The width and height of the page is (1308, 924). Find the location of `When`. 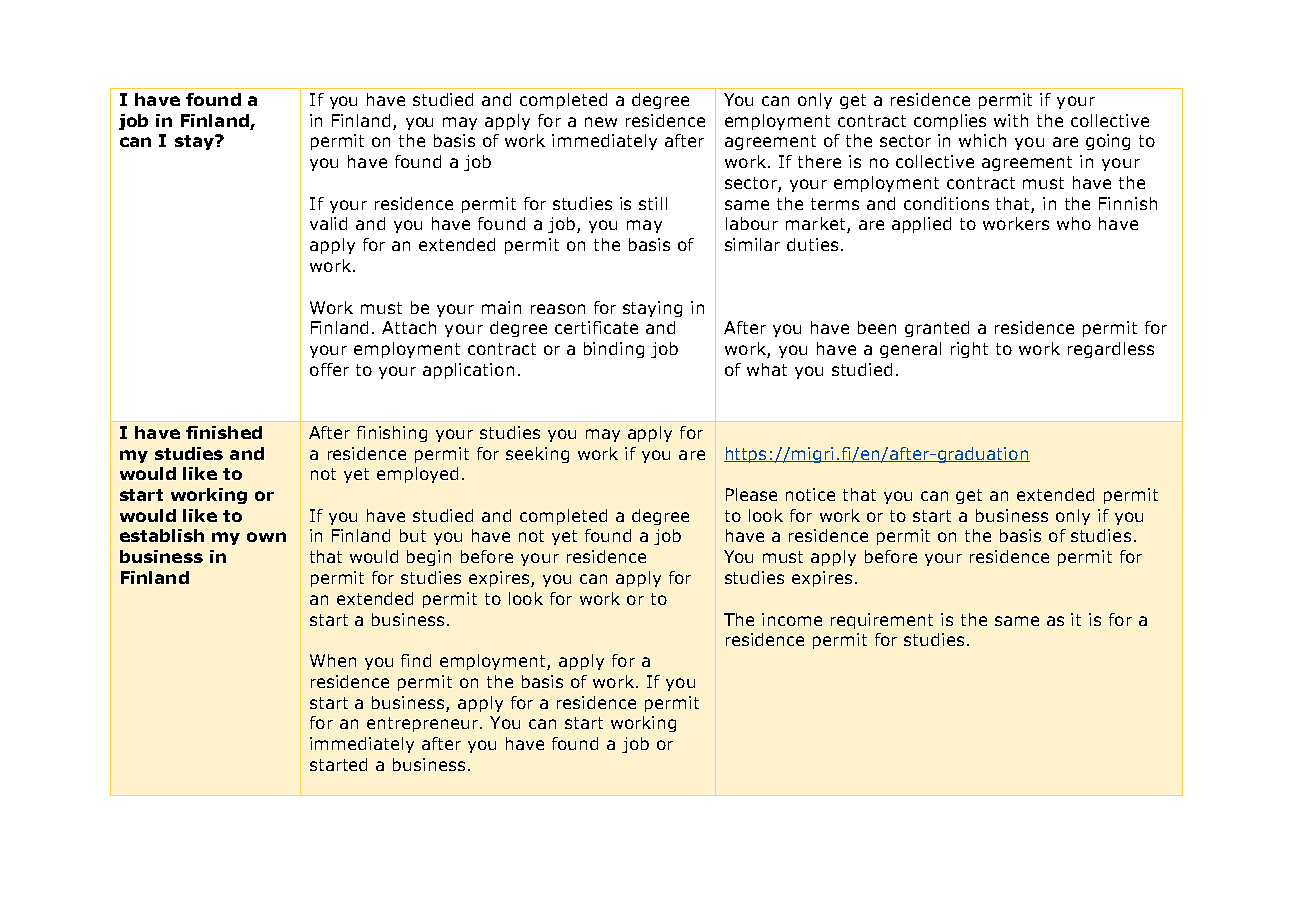

When is located at coordinates (333, 660).
